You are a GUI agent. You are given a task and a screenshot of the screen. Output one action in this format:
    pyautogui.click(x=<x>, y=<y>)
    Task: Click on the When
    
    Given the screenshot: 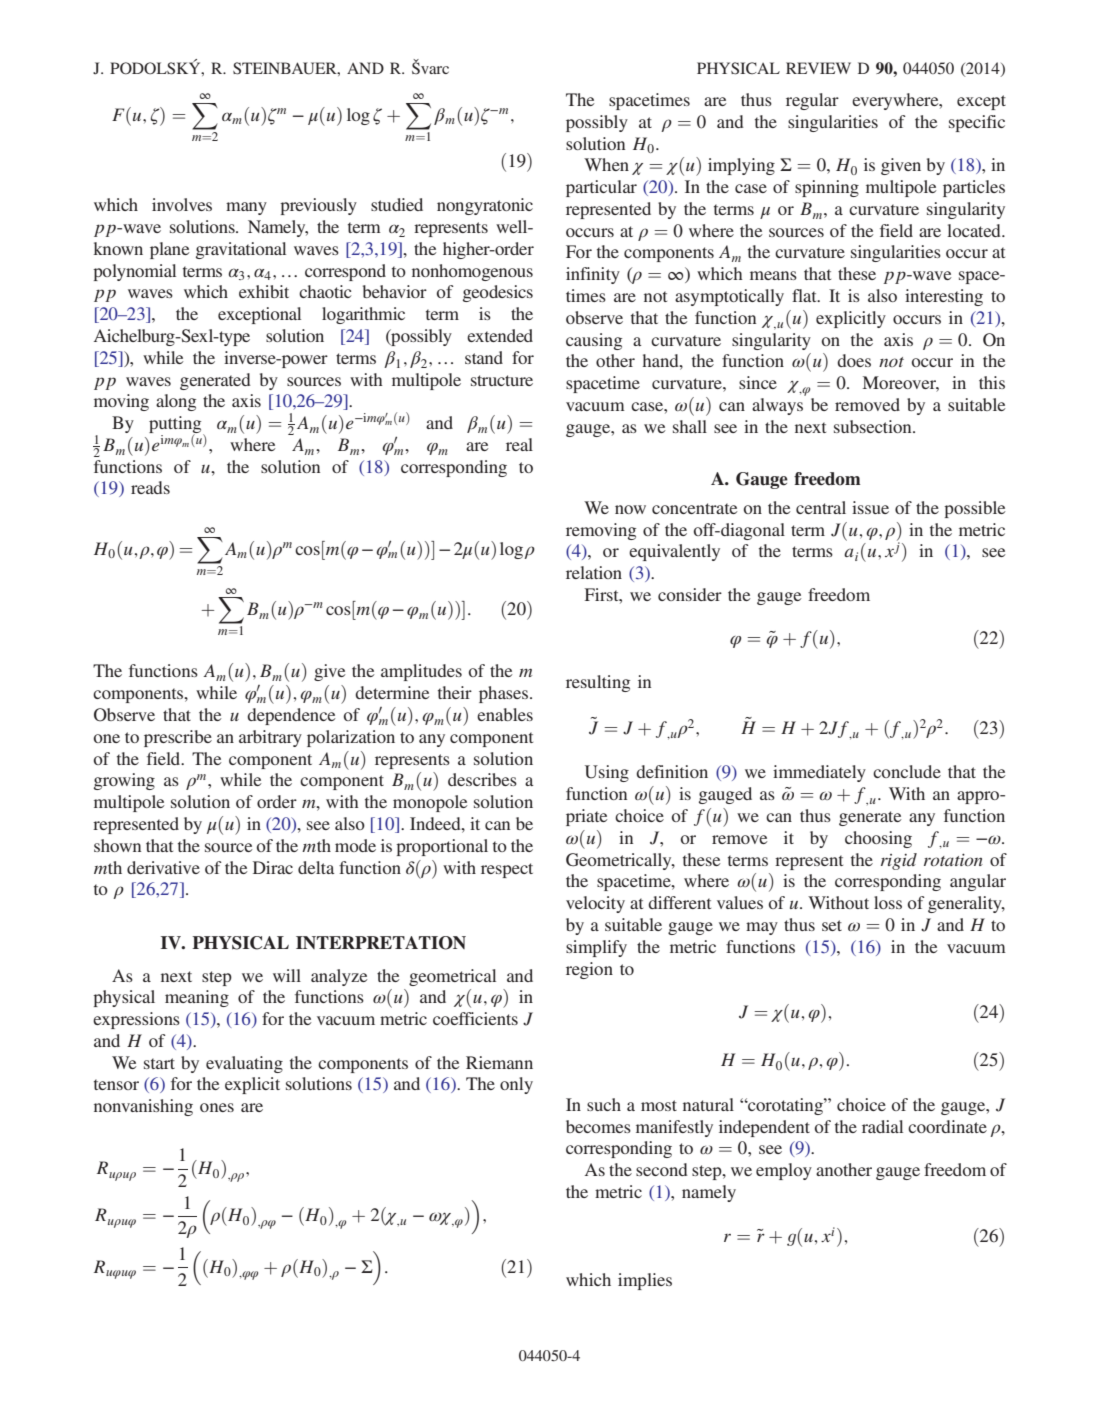 What is the action you would take?
    pyautogui.click(x=606, y=164)
